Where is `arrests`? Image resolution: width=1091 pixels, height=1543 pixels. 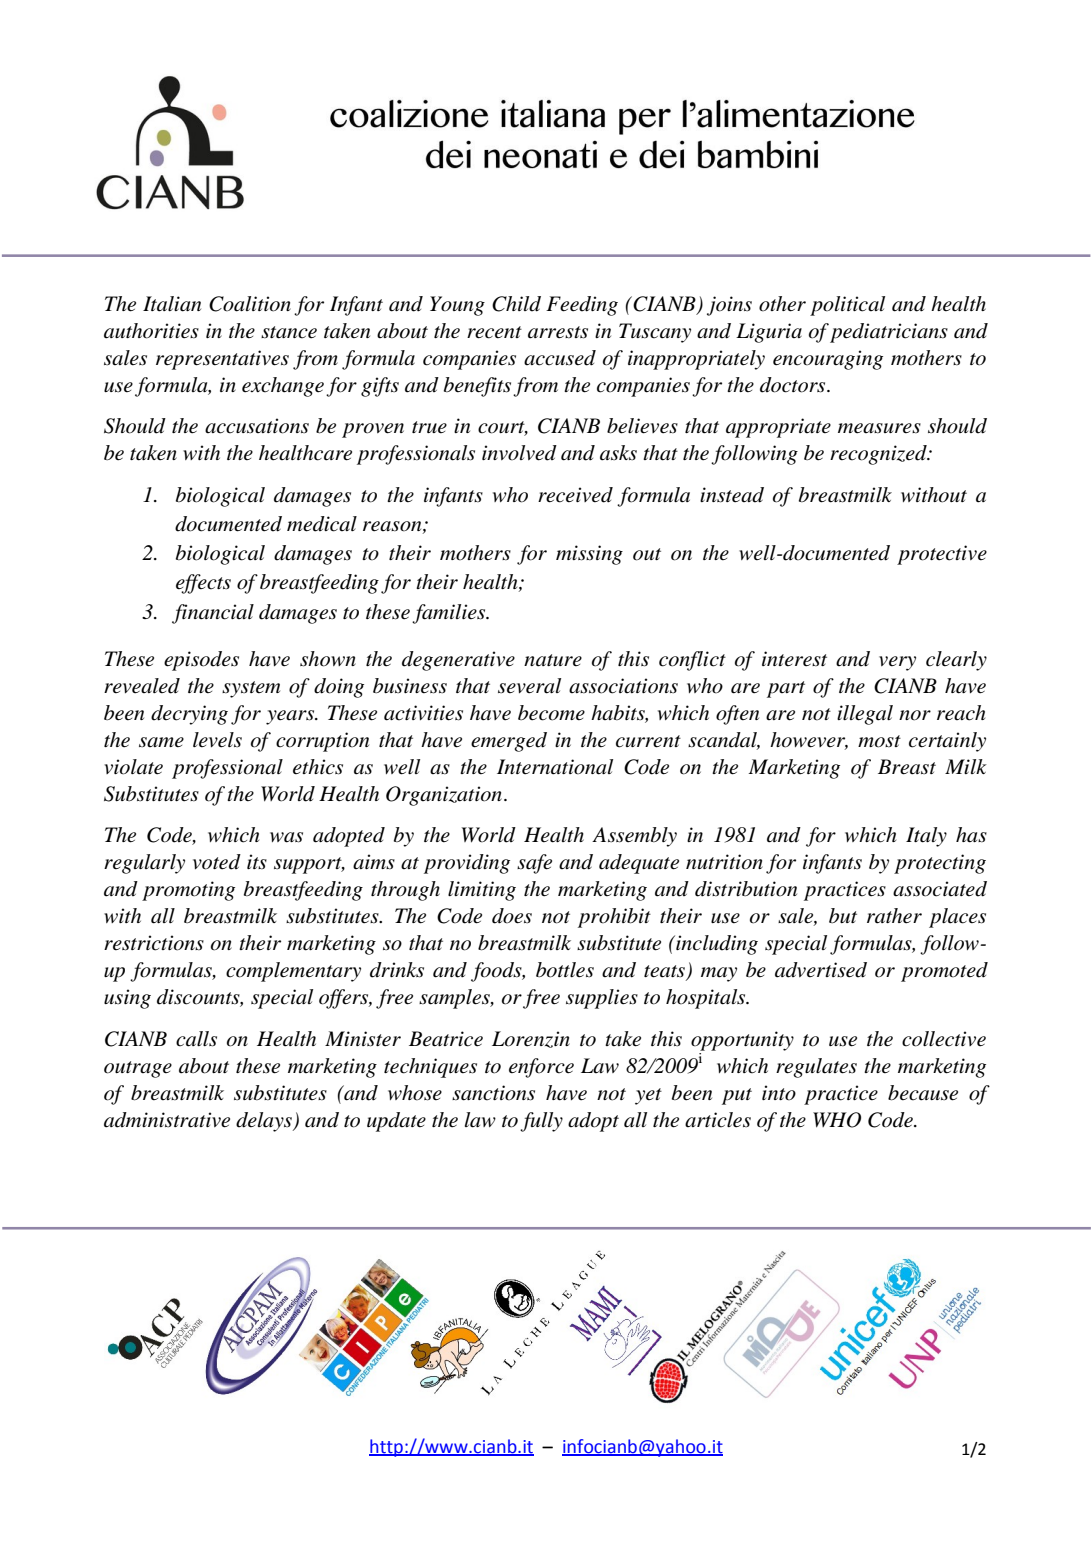
arrests is located at coordinates (558, 332).
